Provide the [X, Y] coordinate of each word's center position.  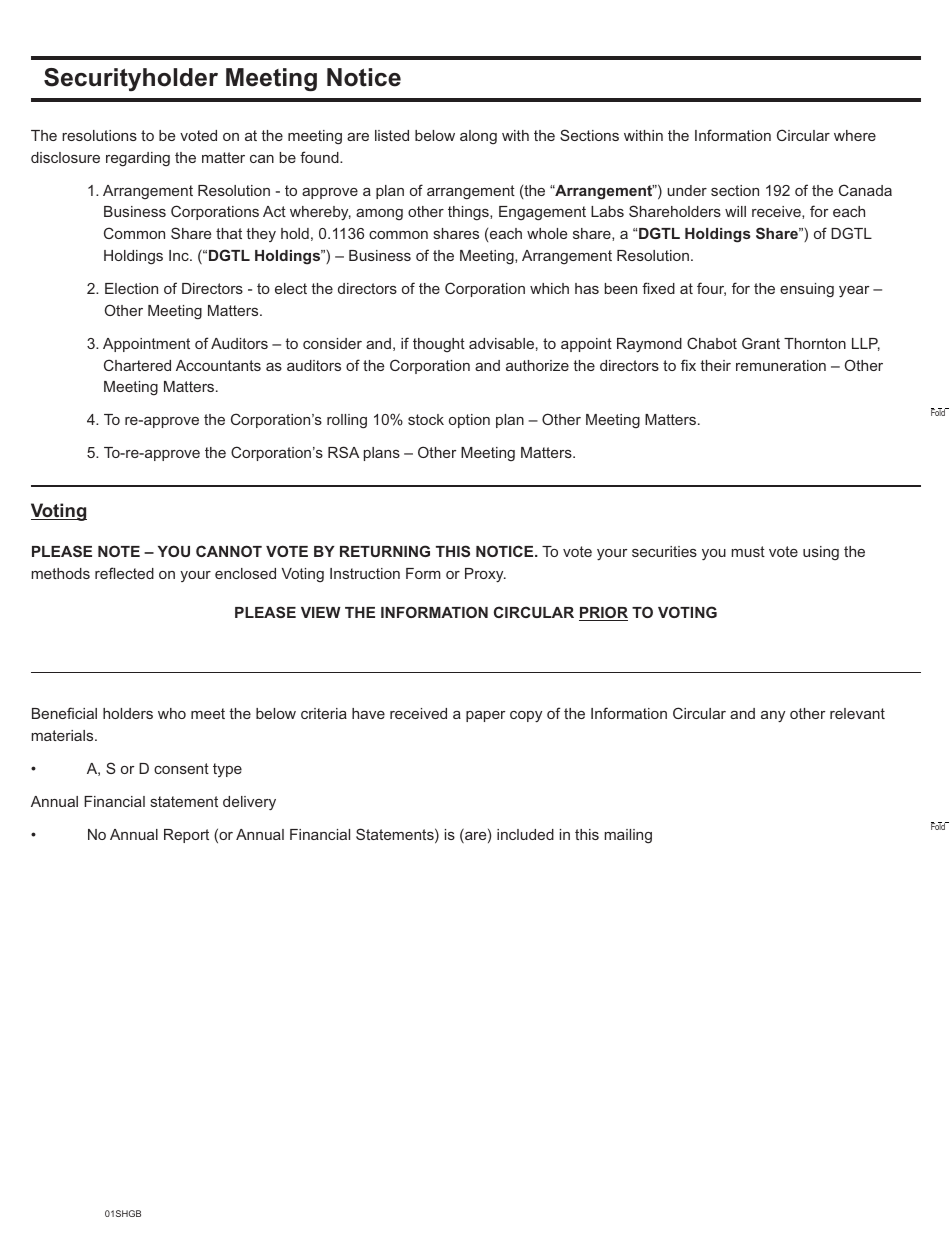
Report [186, 836]
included [525, 834]
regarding [138, 159]
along [478, 137]
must [748, 551]
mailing [628, 836]
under [687, 190]
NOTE [119, 551]
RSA [343, 452]
